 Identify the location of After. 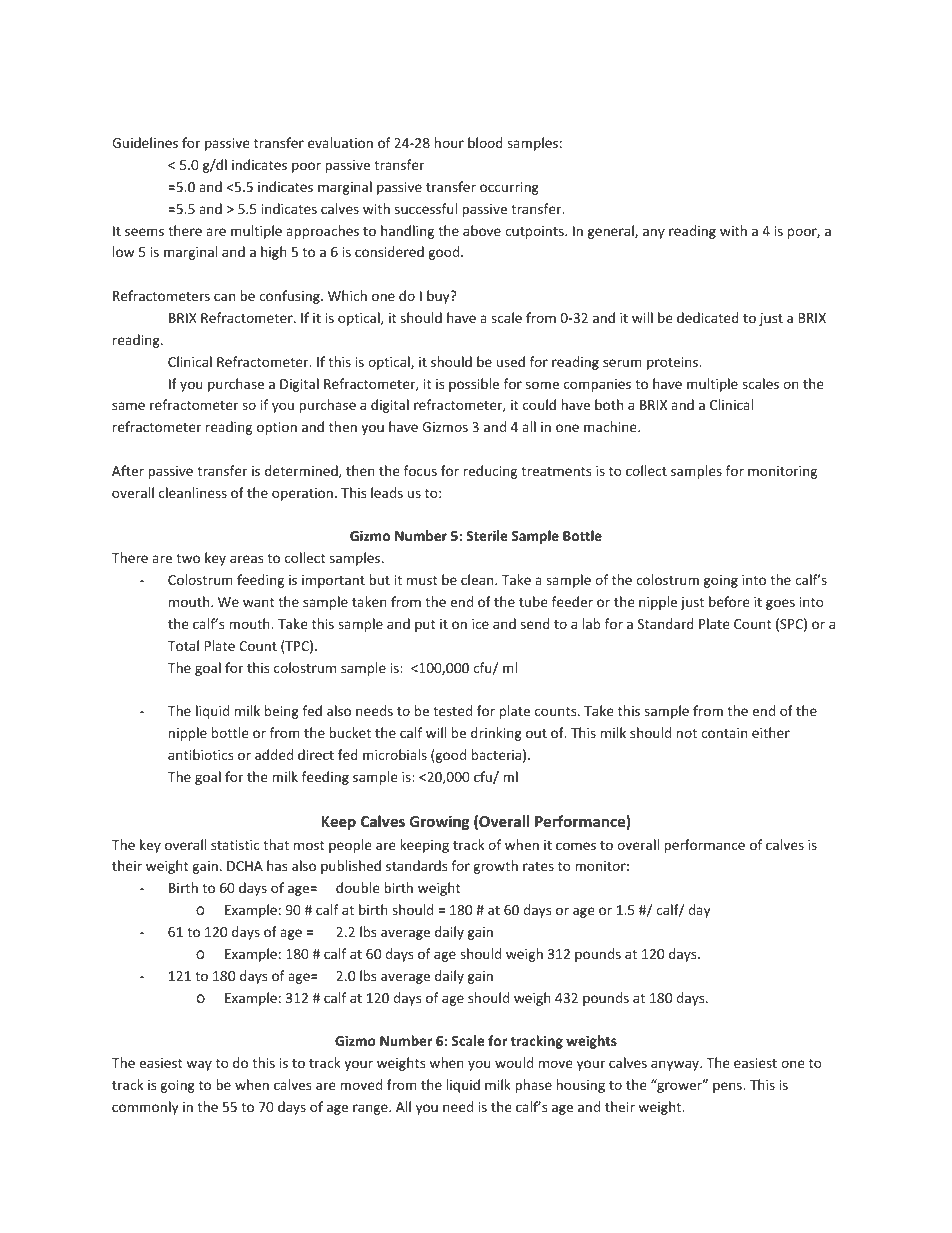
(128, 470).
